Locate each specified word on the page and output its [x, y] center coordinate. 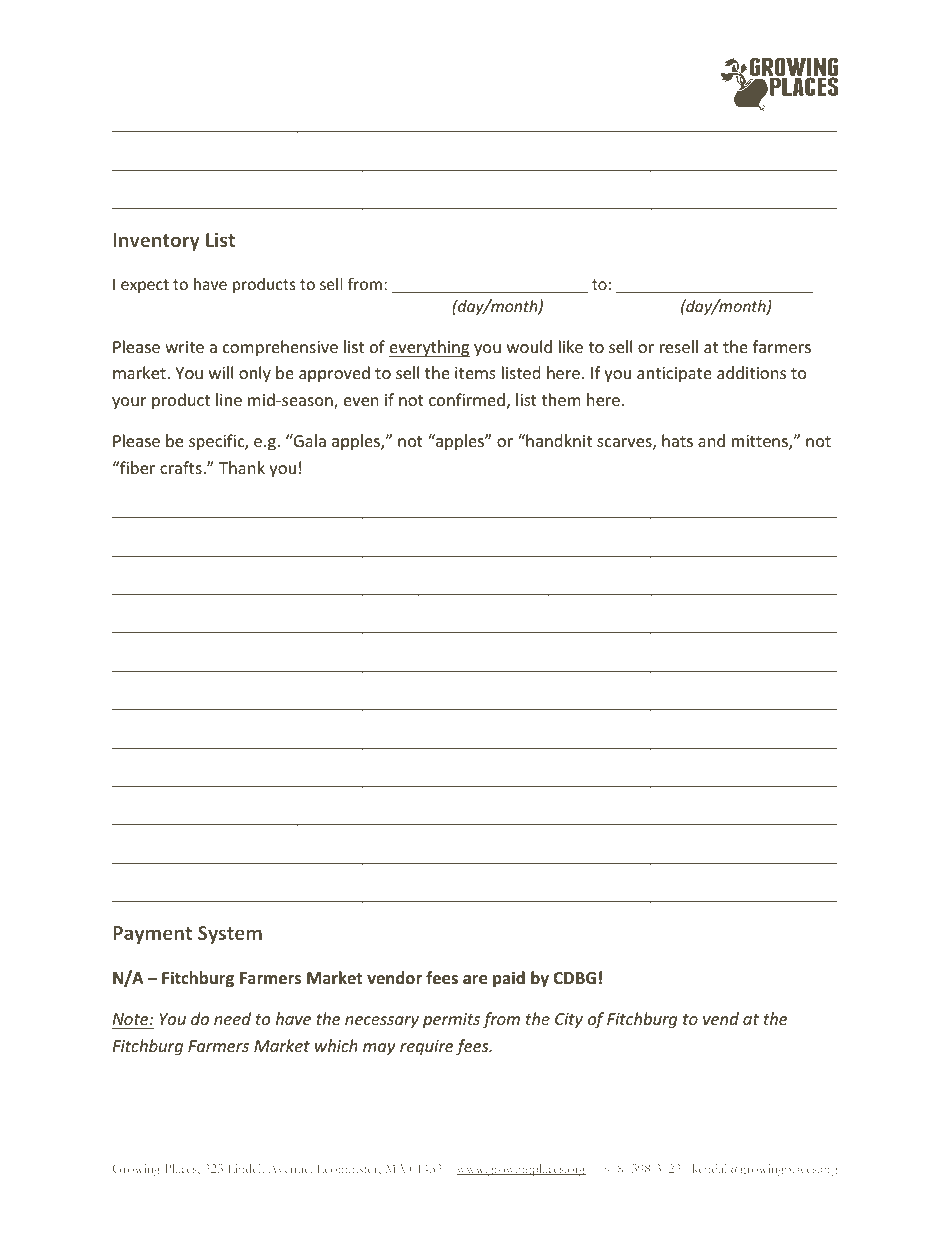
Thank [242, 467]
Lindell [246, 1168]
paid [509, 979]
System [230, 935]
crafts [182, 467]
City [569, 1021]
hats [677, 440]
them [561, 399]
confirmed [467, 399]
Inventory [156, 242]
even [361, 401]
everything [429, 348]
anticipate [674, 375]
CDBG [574, 978]
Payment [152, 935]
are [475, 980]
